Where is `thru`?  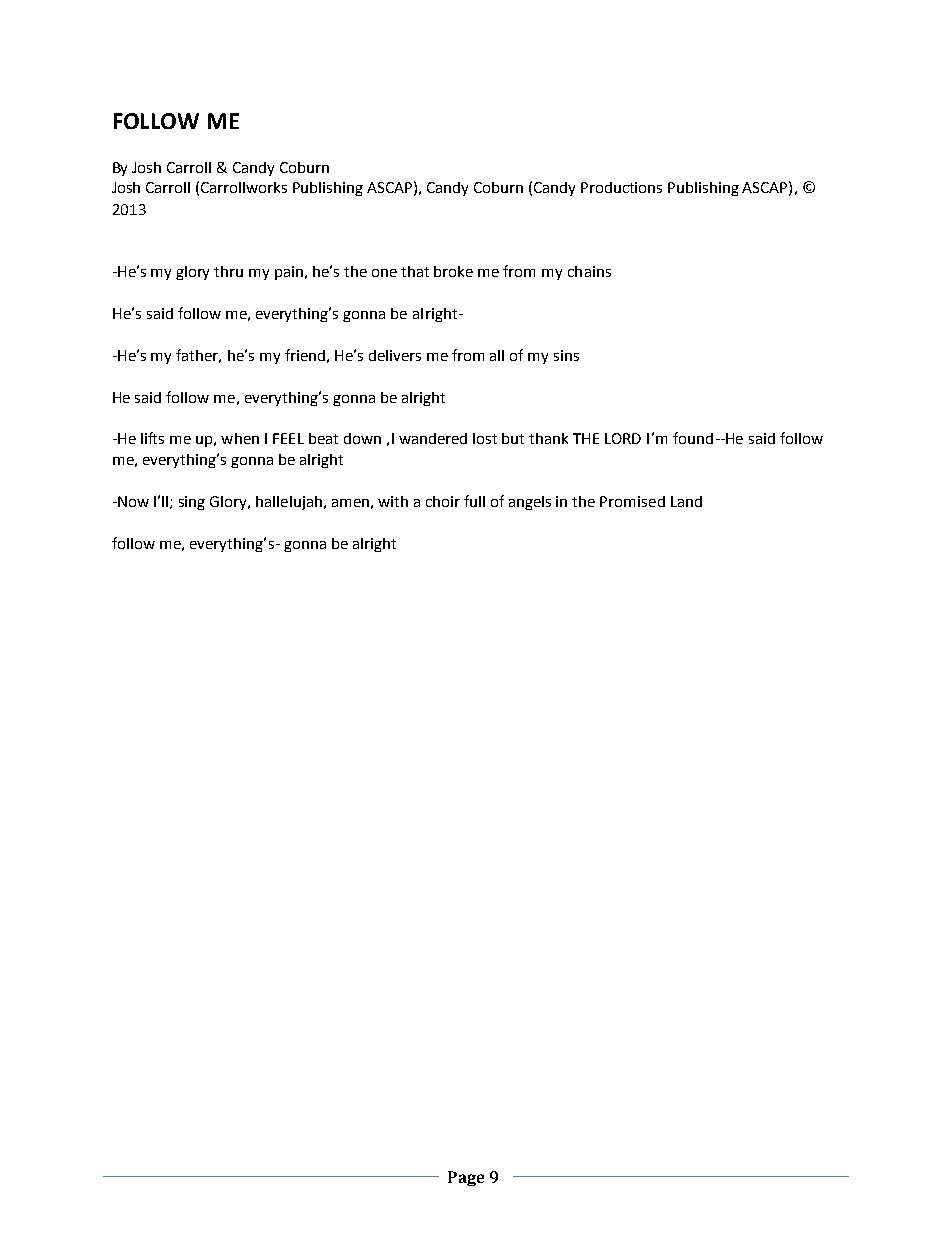 thru is located at coordinates (228, 271).
